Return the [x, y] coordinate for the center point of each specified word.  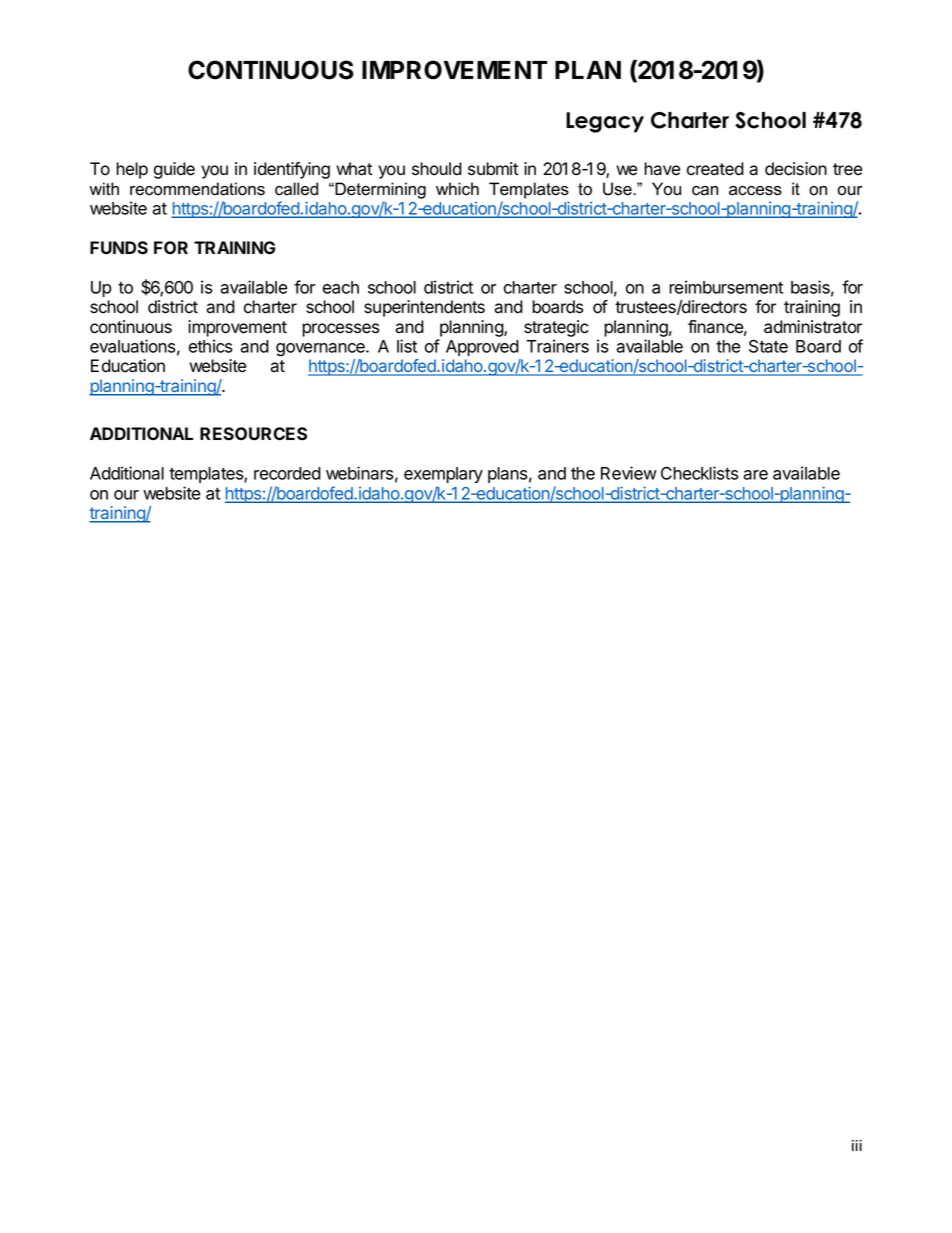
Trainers [557, 346]
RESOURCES [253, 434]
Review [629, 473]
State [768, 346]
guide [174, 170]
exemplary [443, 475]
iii [857, 1145]
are [755, 475]
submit [493, 169]
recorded [287, 473]
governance [321, 350]
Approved [482, 348]
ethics [210, 346]
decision [796, 169]
